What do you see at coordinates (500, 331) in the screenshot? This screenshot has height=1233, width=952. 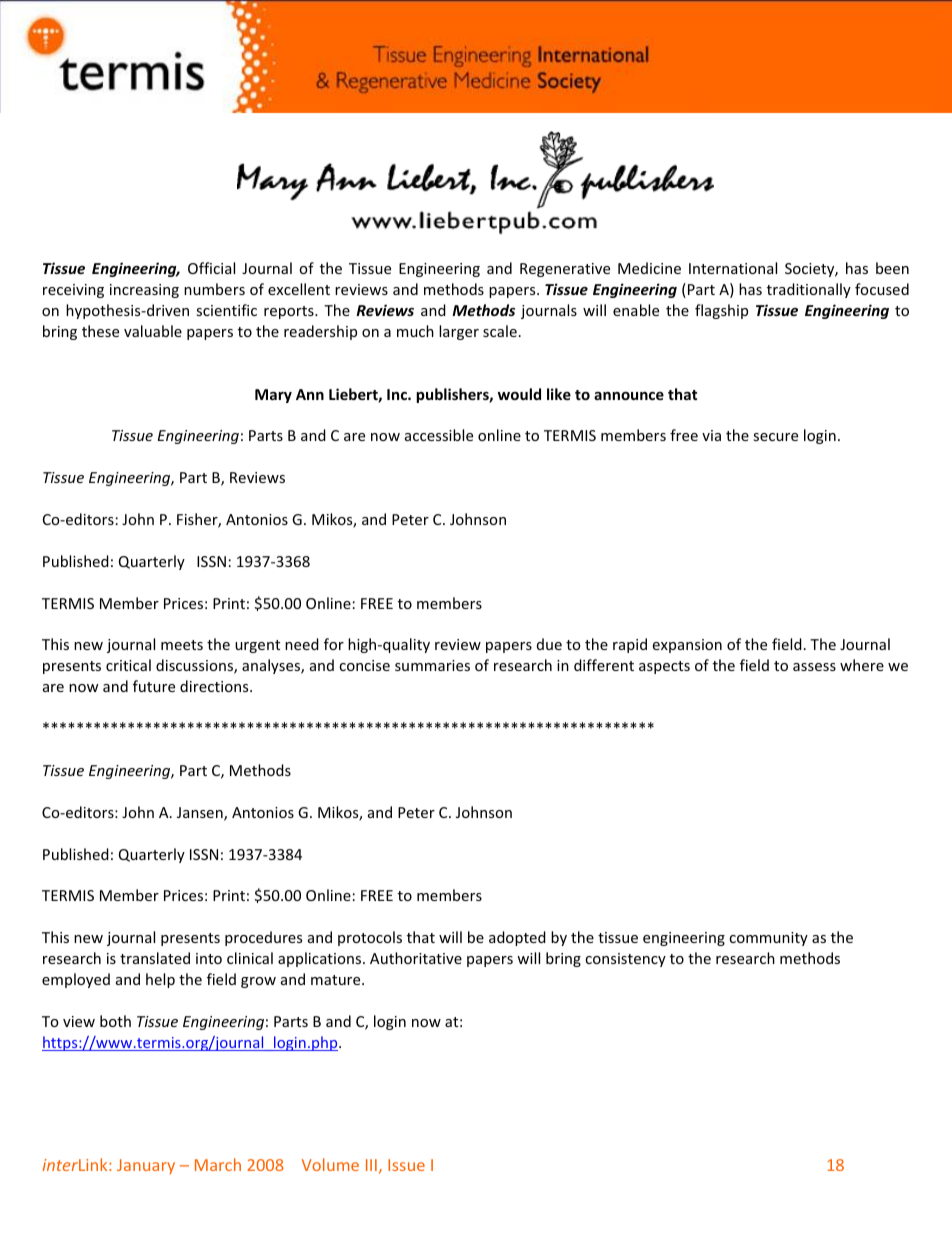 I see `scale` at bounding box center [500, 331].
